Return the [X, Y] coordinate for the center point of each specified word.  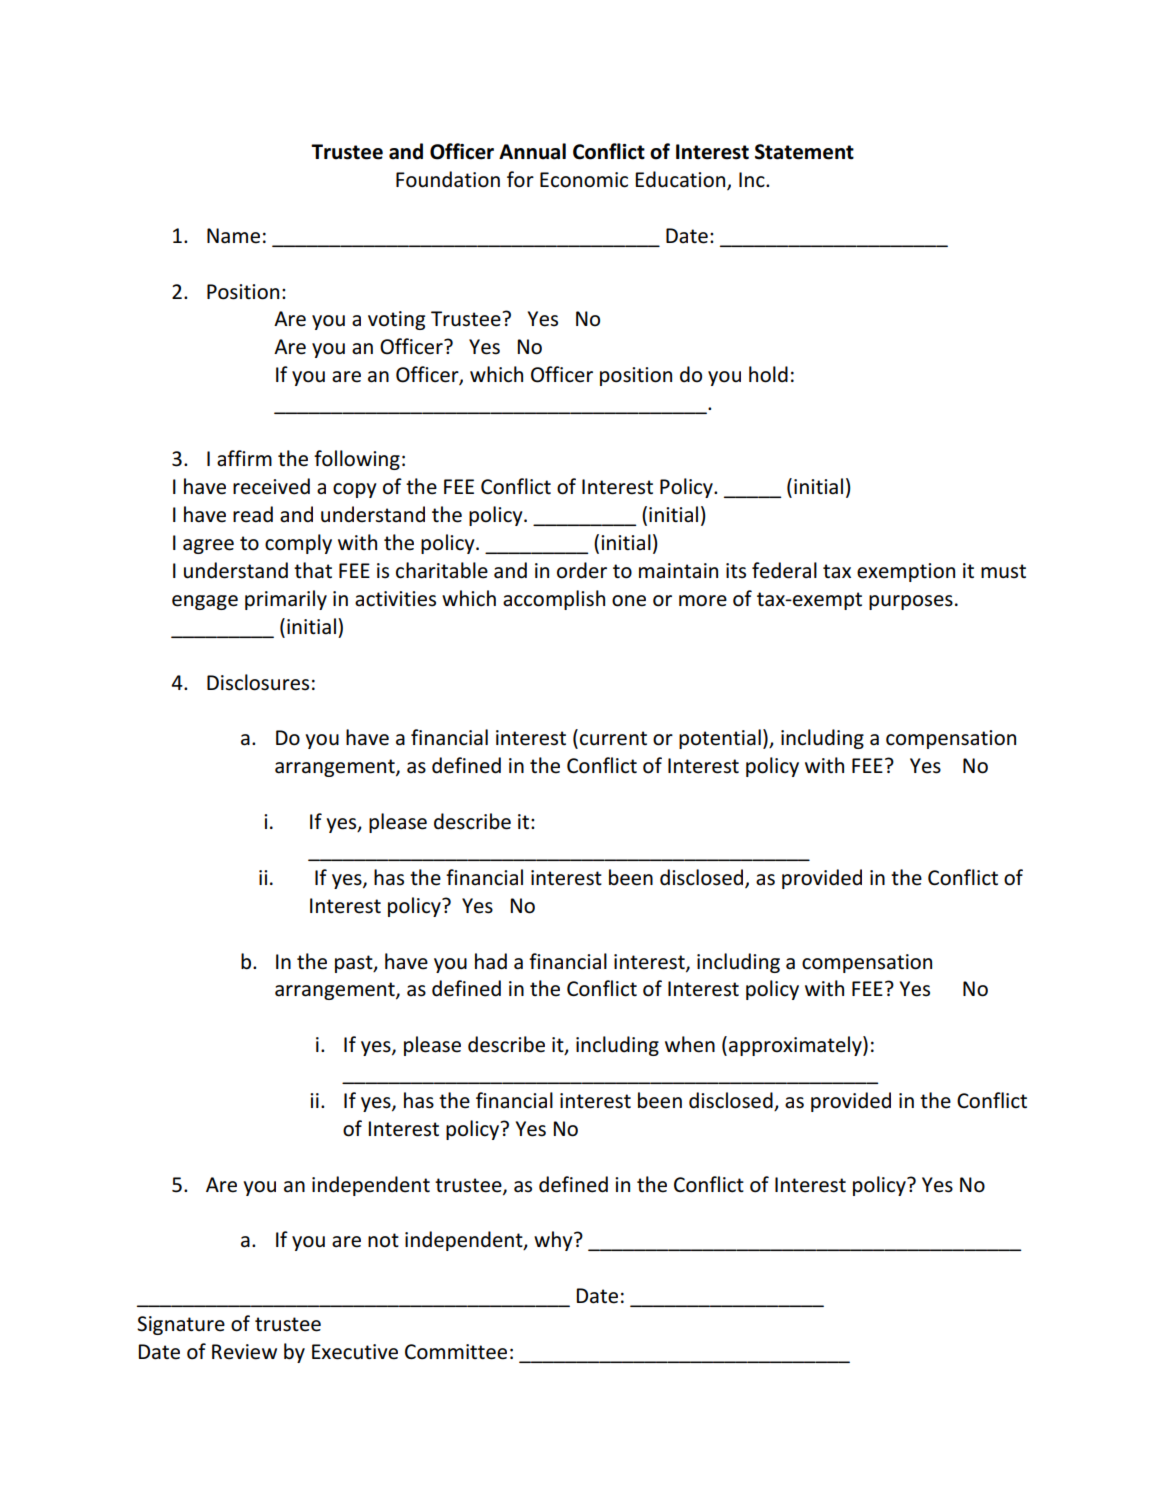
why [554, 1241]
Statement [804, 152]
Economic [584, 180]
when [690, 1044]
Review [244, 1352]
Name [233, 236]
